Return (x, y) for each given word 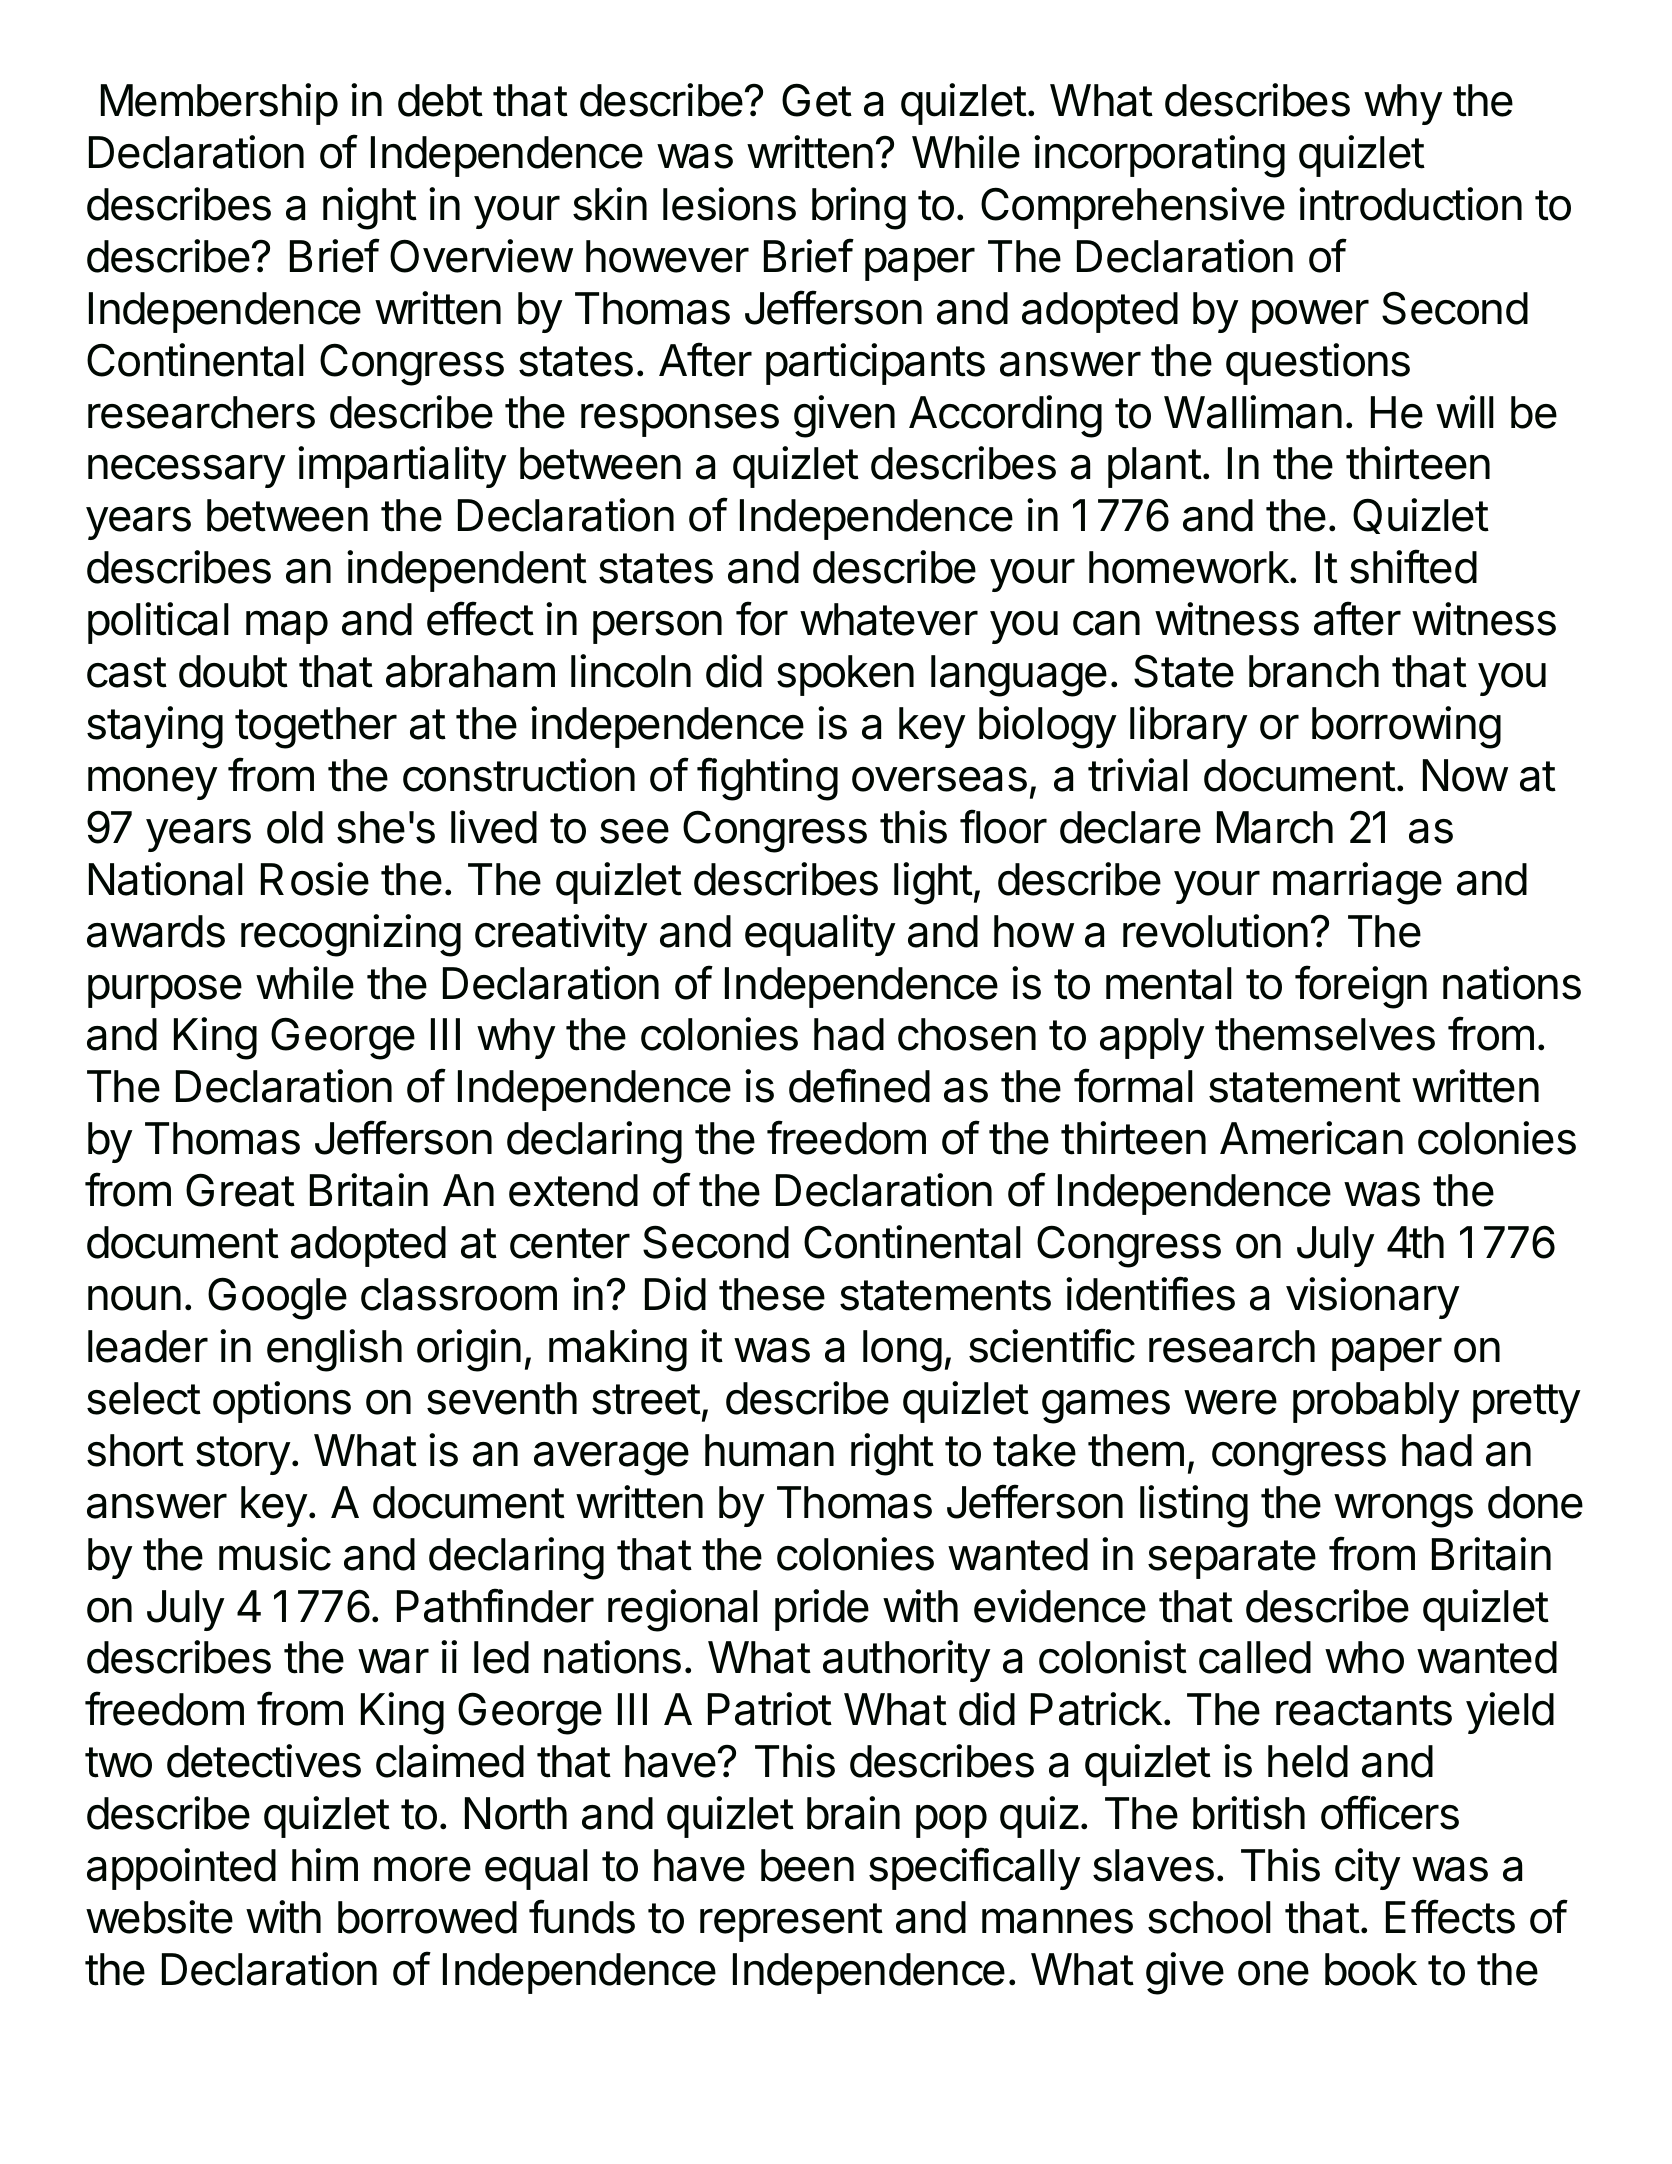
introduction (1410, 204)
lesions (729, 204)
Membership (219, 104)
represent (791, 1922)
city (1368, 1869)
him (325, 1864)
